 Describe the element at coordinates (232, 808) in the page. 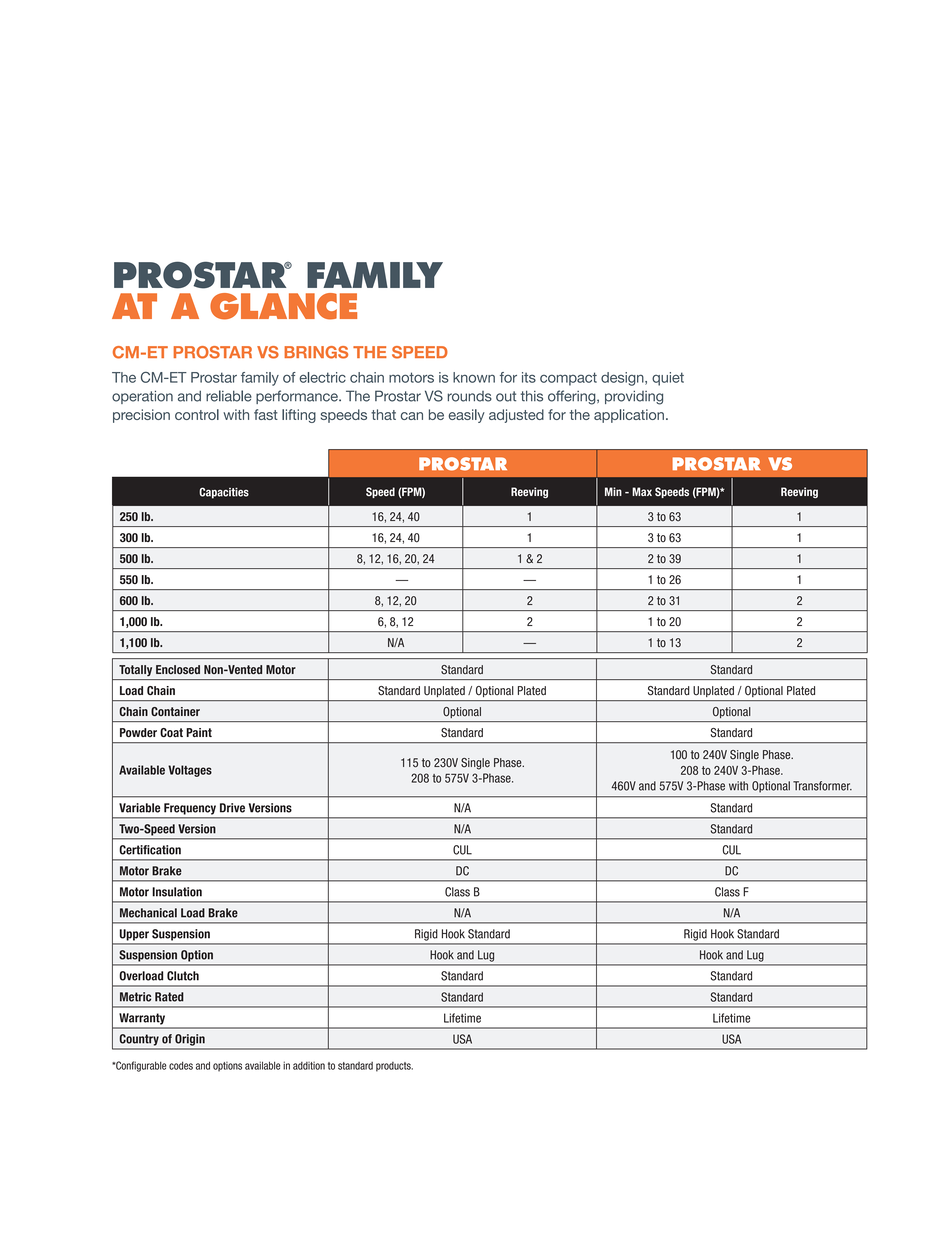

I see `Drive` at that location.
